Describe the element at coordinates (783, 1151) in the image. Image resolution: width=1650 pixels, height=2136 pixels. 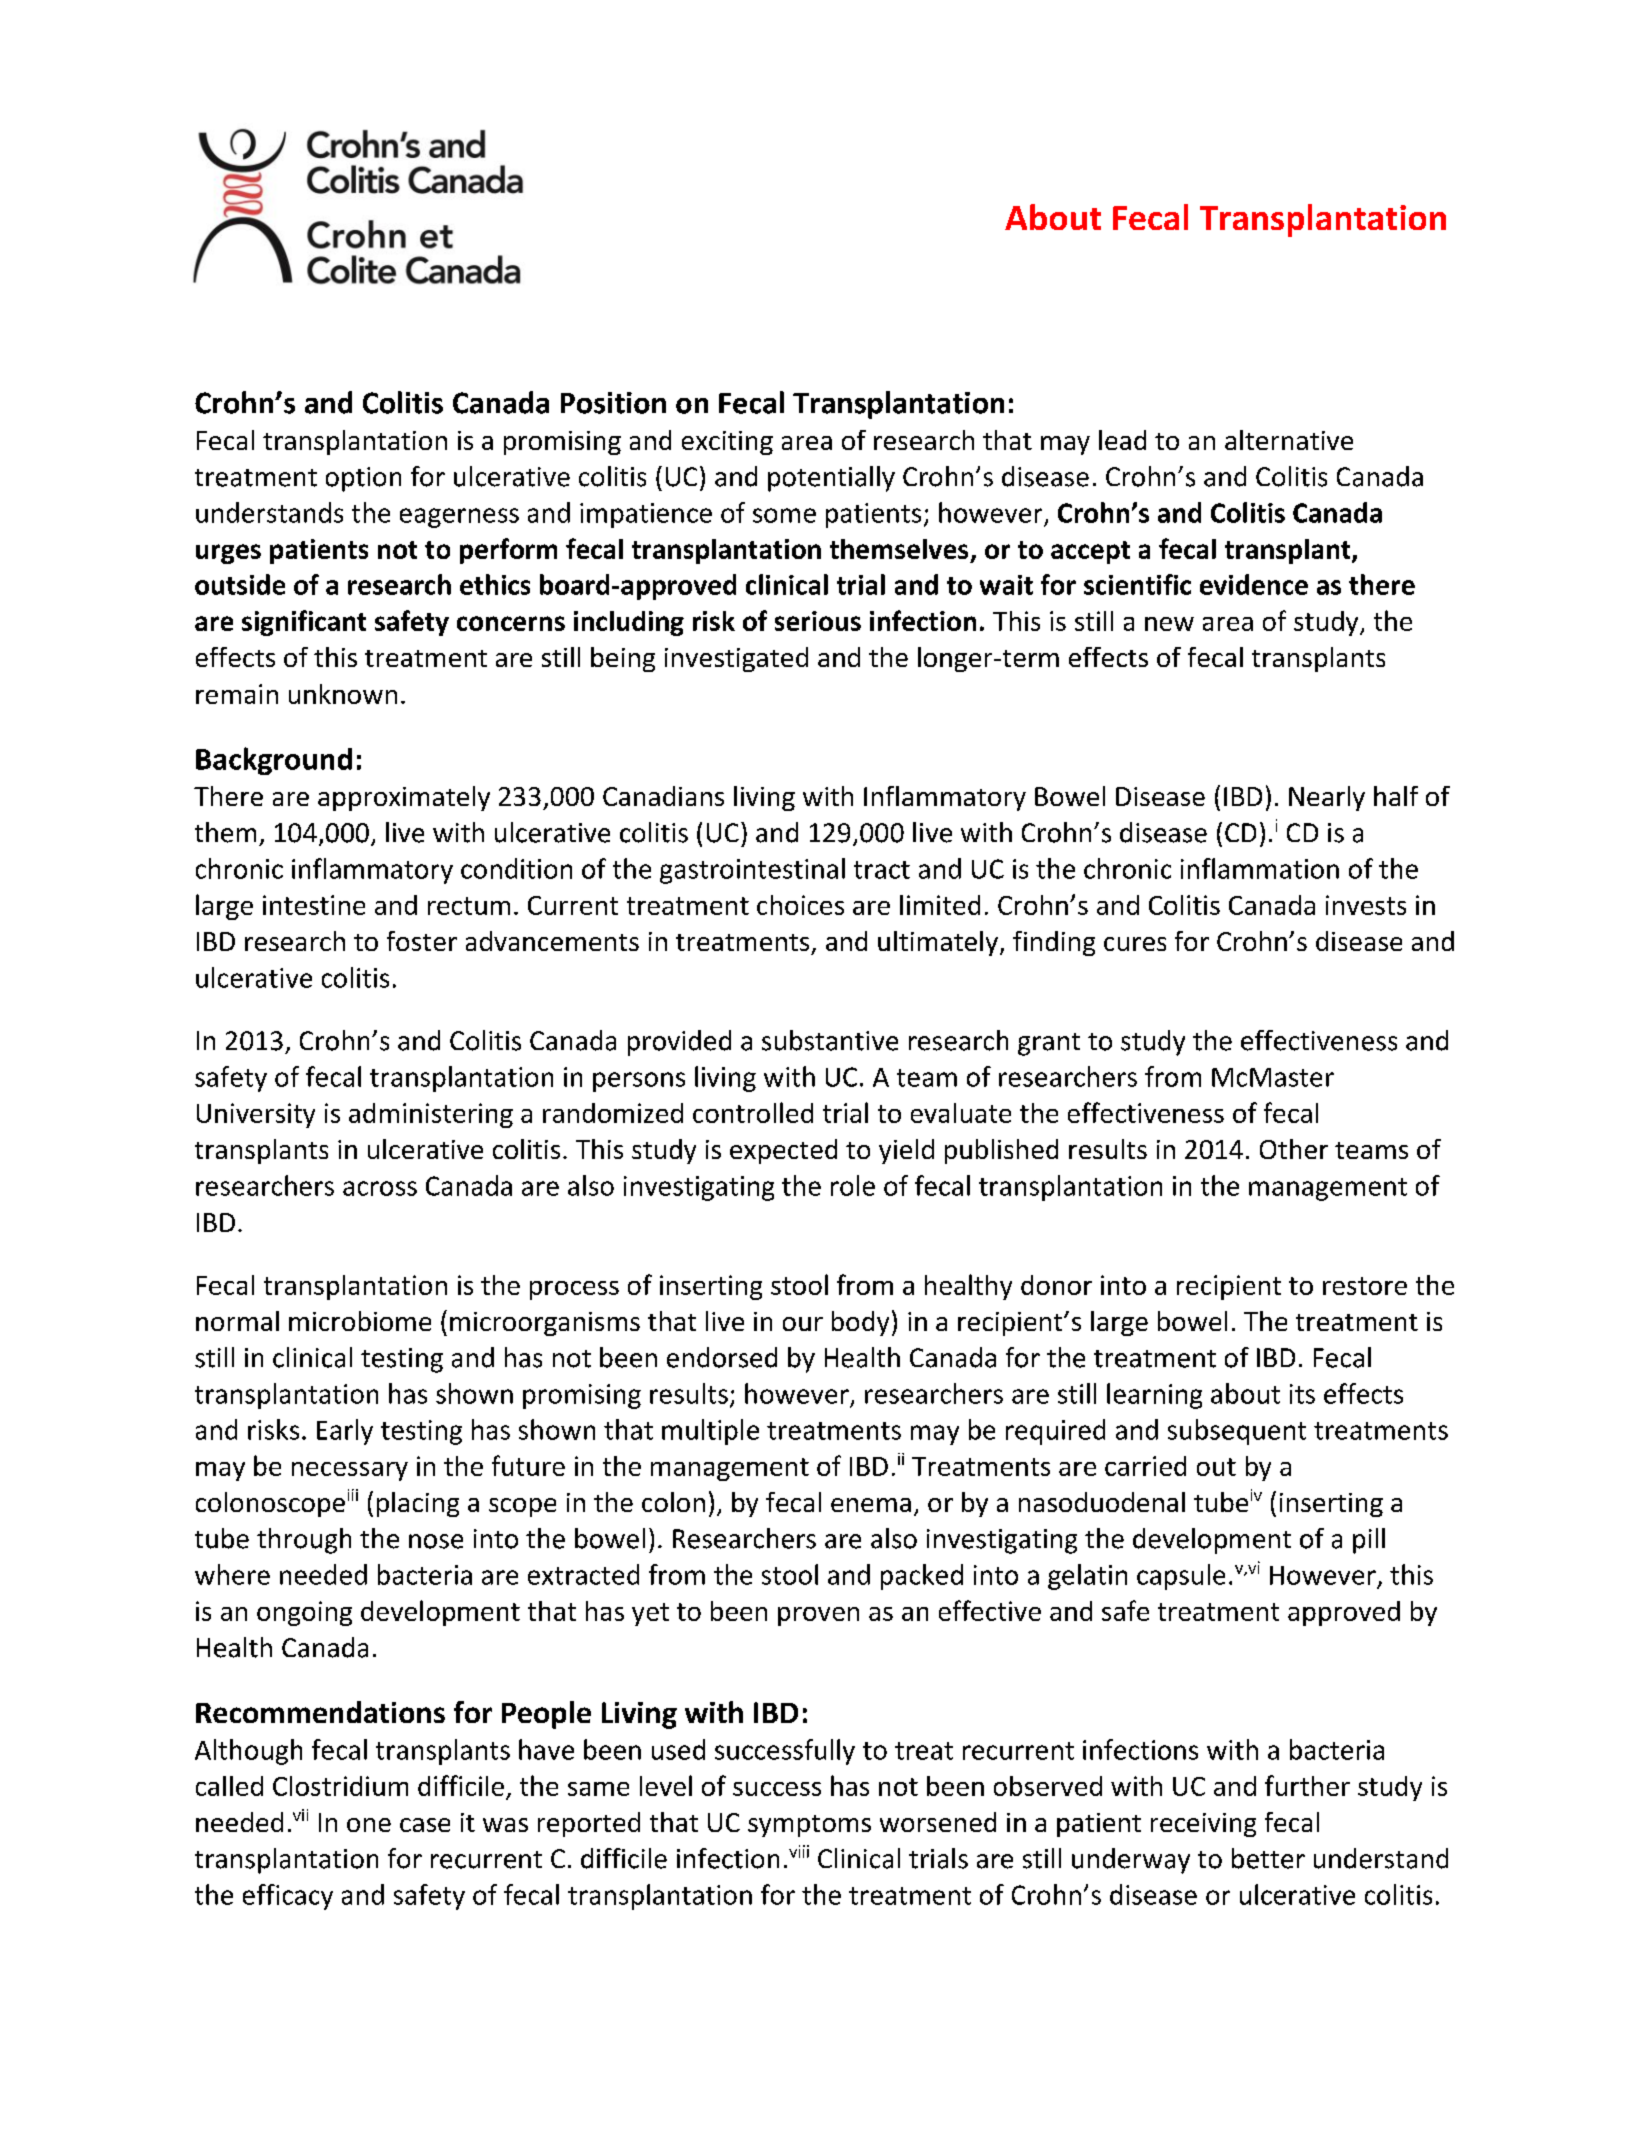
I see `expected` at that location.
